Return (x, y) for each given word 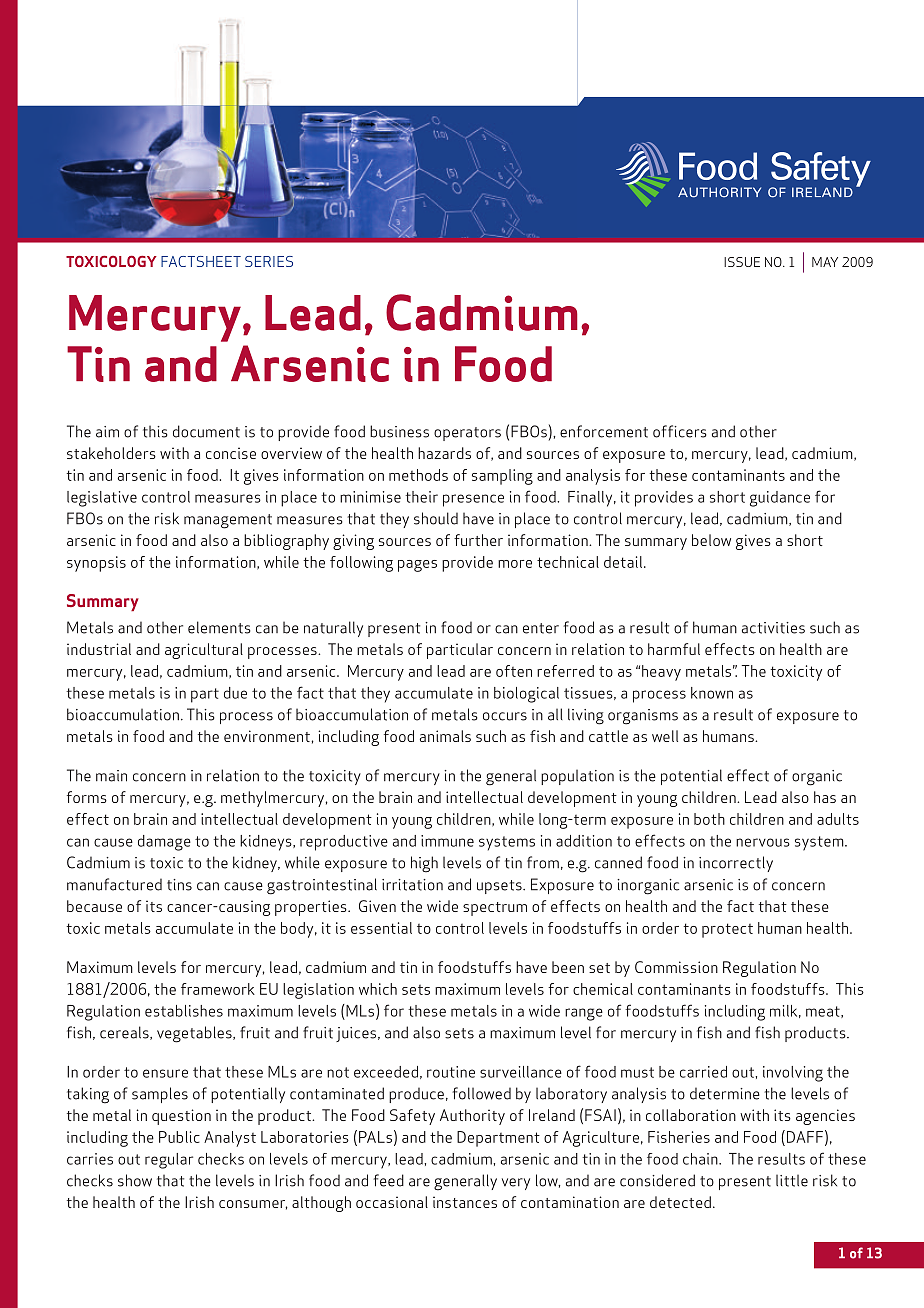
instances (465, 1202)
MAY (825, 262)
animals (445, 736)
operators (467, 434)
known (712, 693)
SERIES (269, 261)
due (235, 693)
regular (169, 1161)
